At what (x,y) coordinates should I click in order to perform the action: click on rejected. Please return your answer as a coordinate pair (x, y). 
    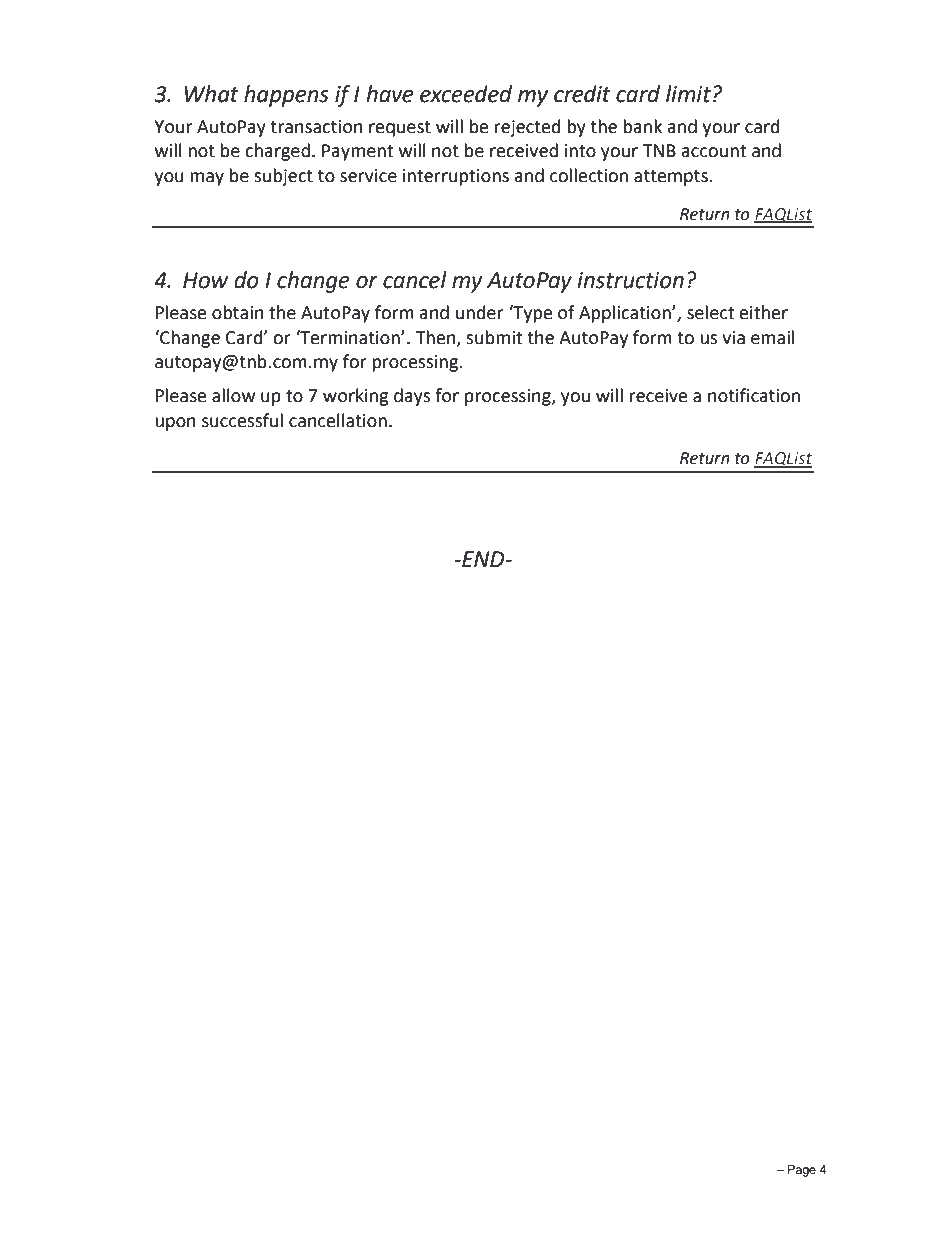
    Looking at the image, I should click on (528, 128).
